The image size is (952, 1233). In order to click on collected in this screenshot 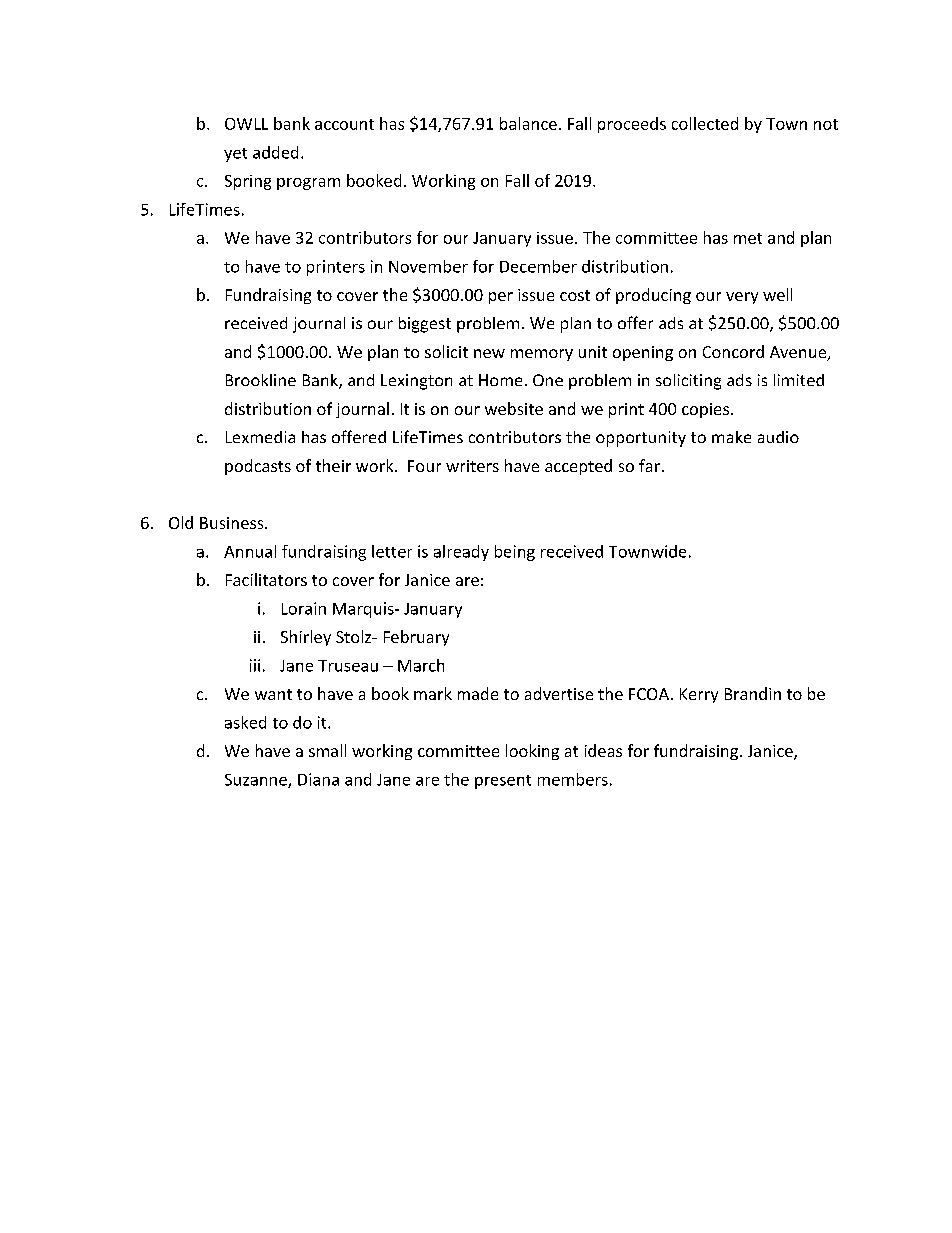, I will do `click(705, 123)`.
